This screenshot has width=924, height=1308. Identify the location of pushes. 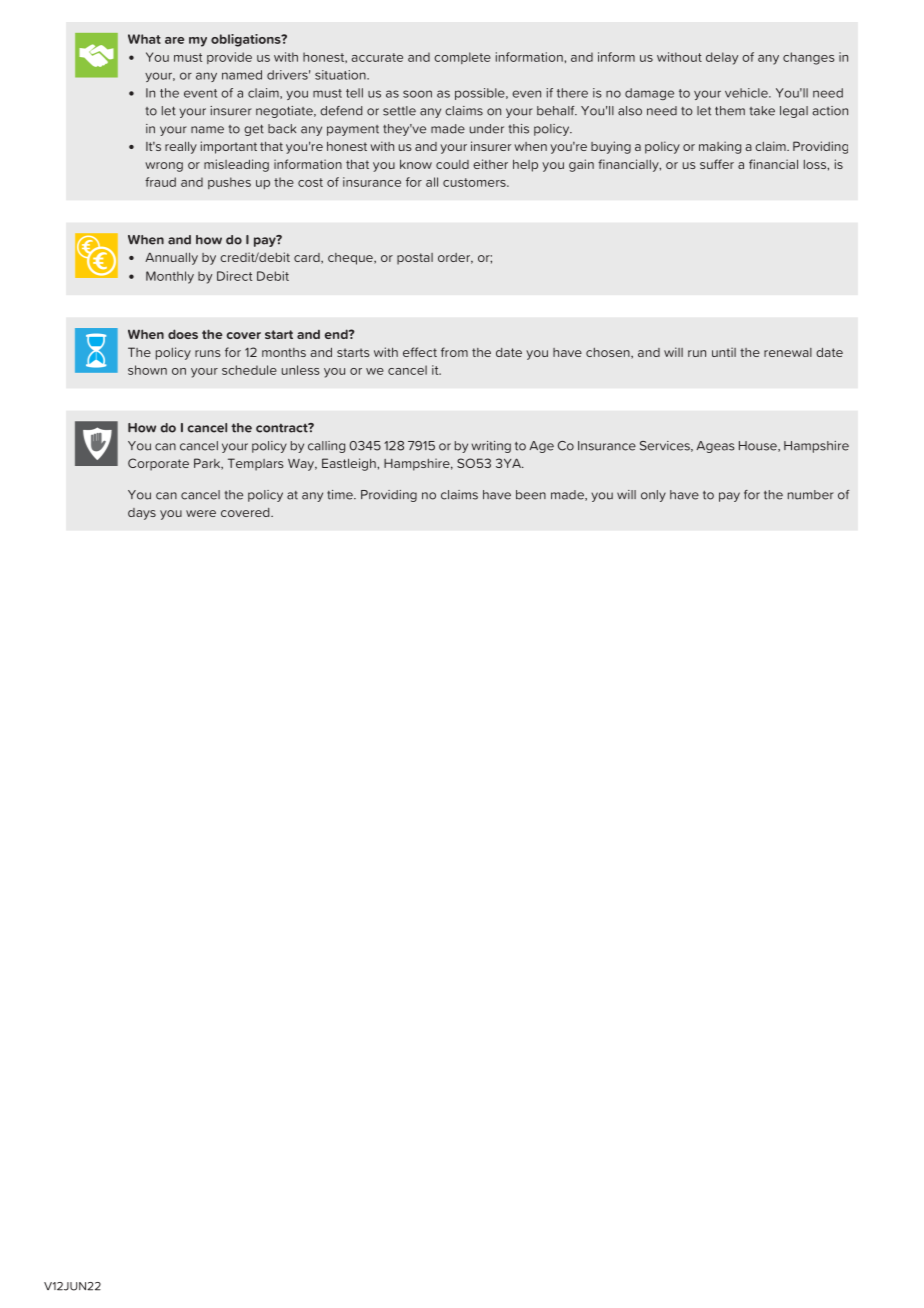
(229, 183).
